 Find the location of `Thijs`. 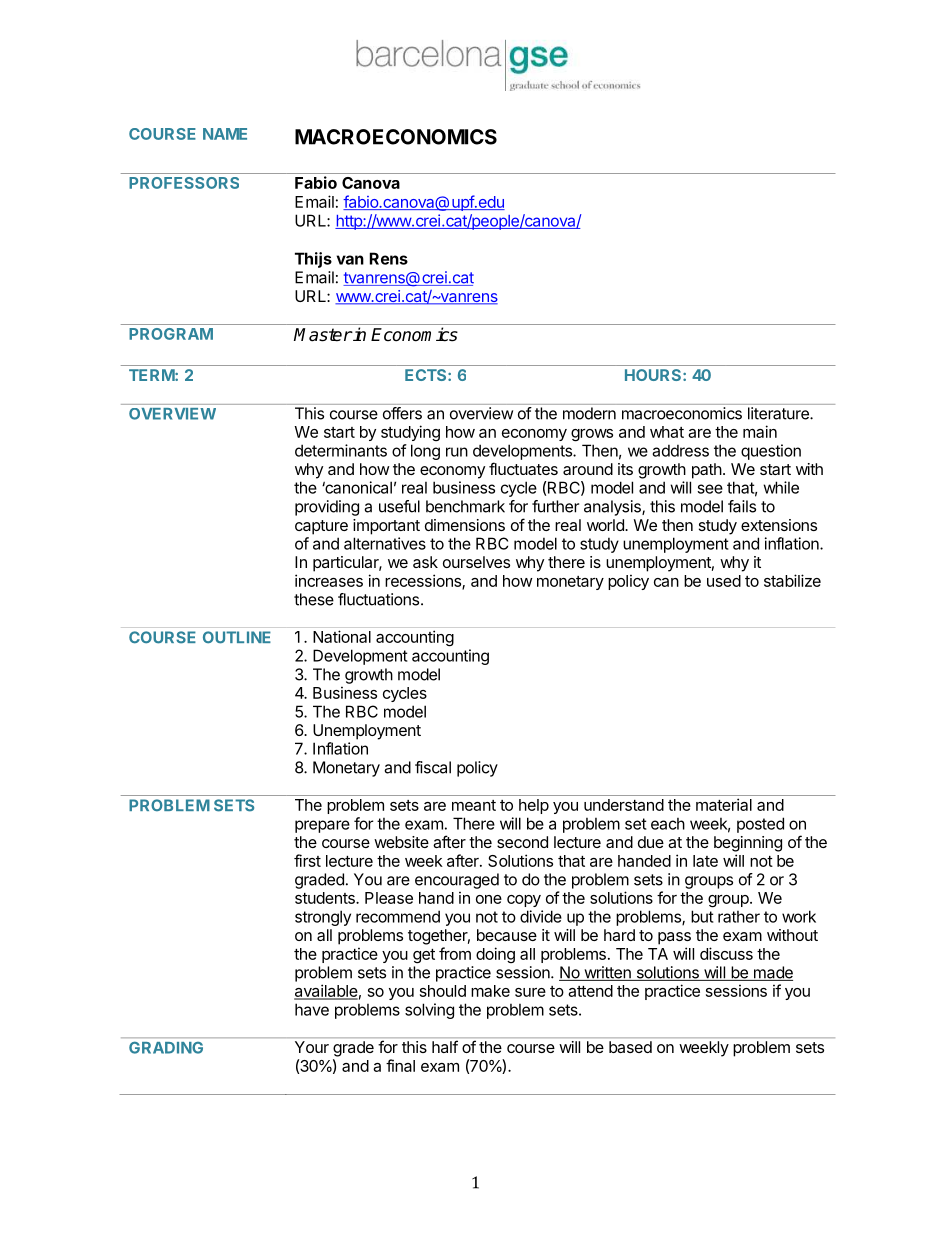

Thijs is located at coordinates (313, 260).
